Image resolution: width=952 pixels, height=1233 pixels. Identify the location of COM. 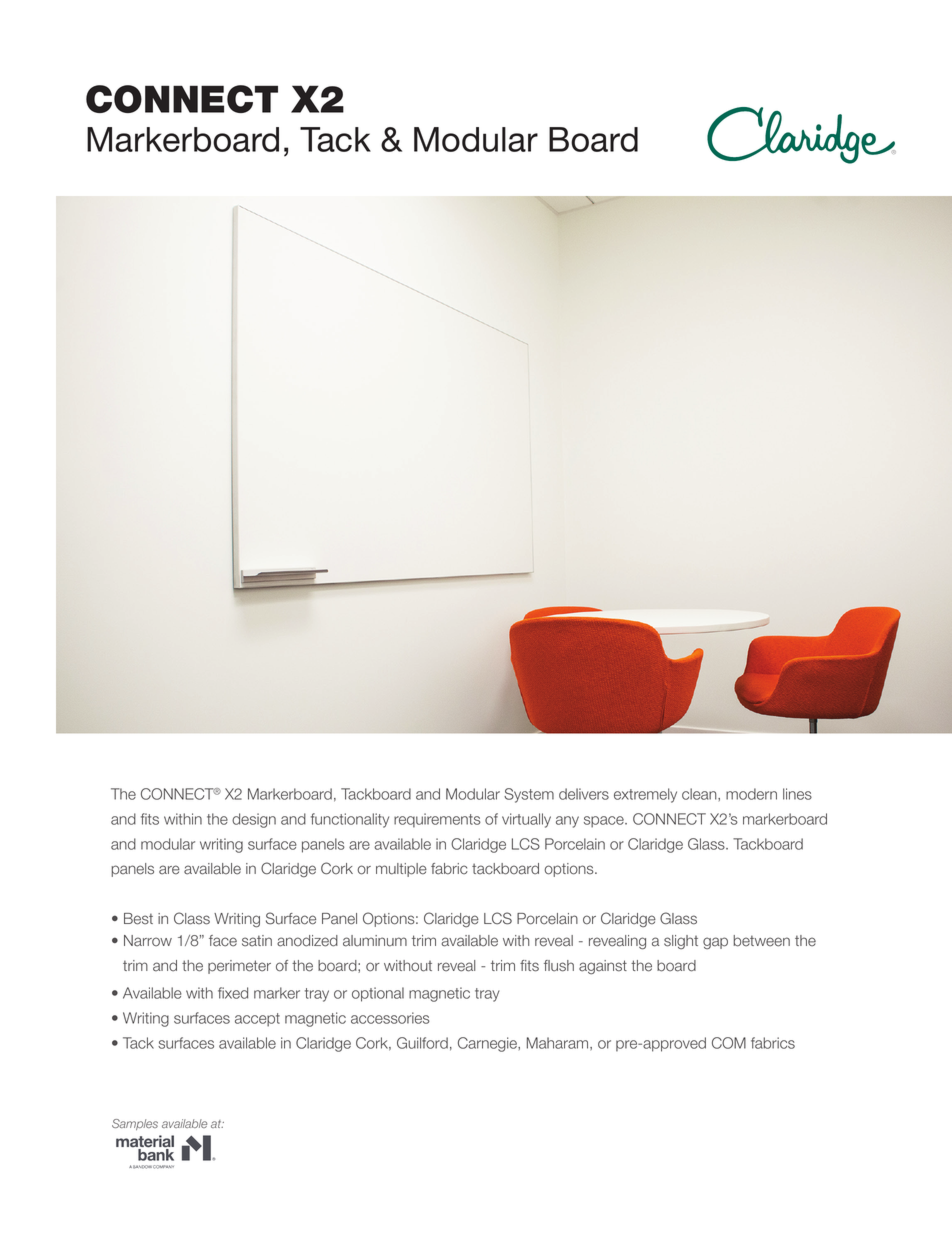
(729, 1043).
